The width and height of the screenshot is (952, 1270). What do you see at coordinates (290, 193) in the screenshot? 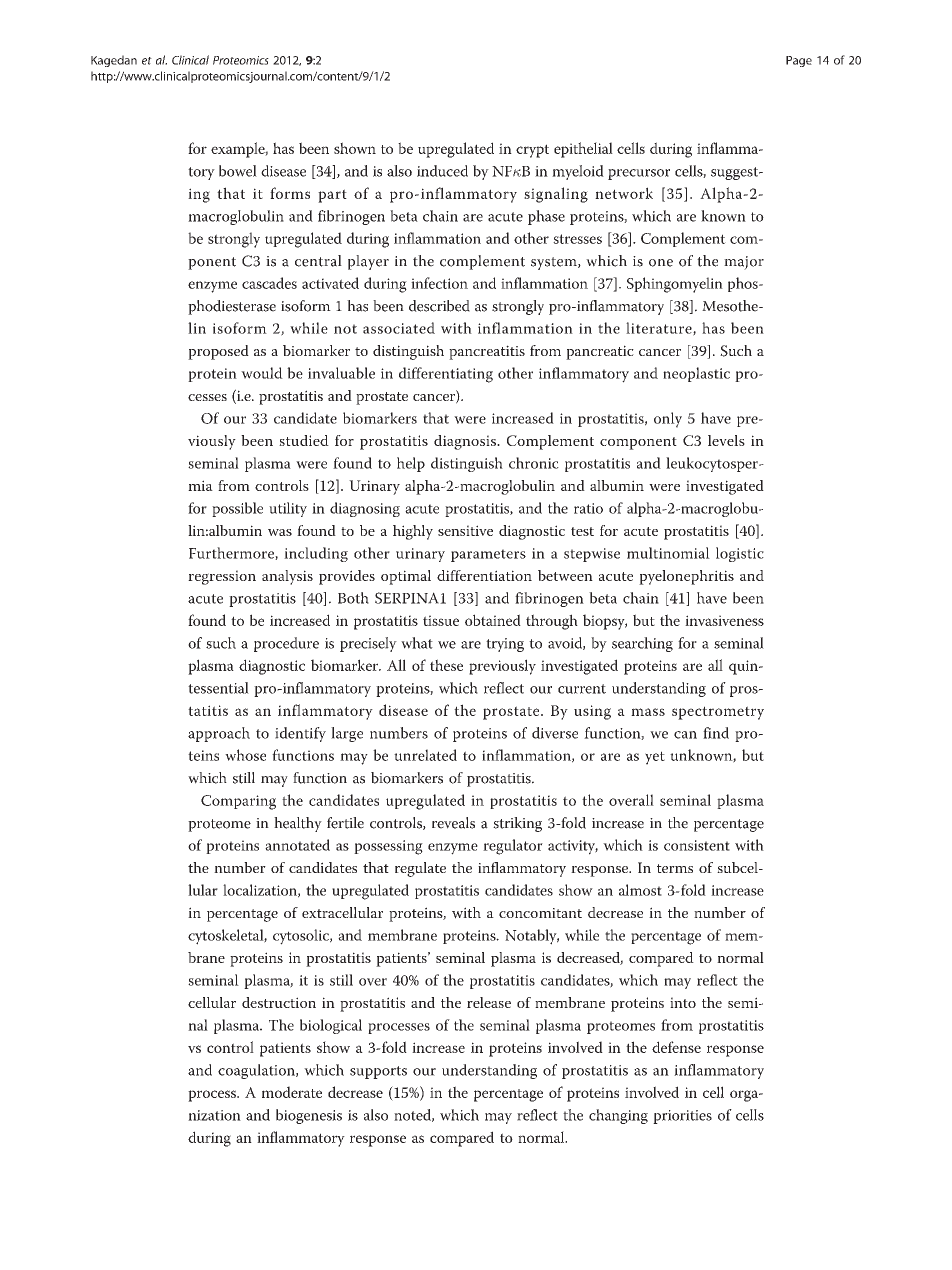
I see `forms` at bounding box center [290, 193].
